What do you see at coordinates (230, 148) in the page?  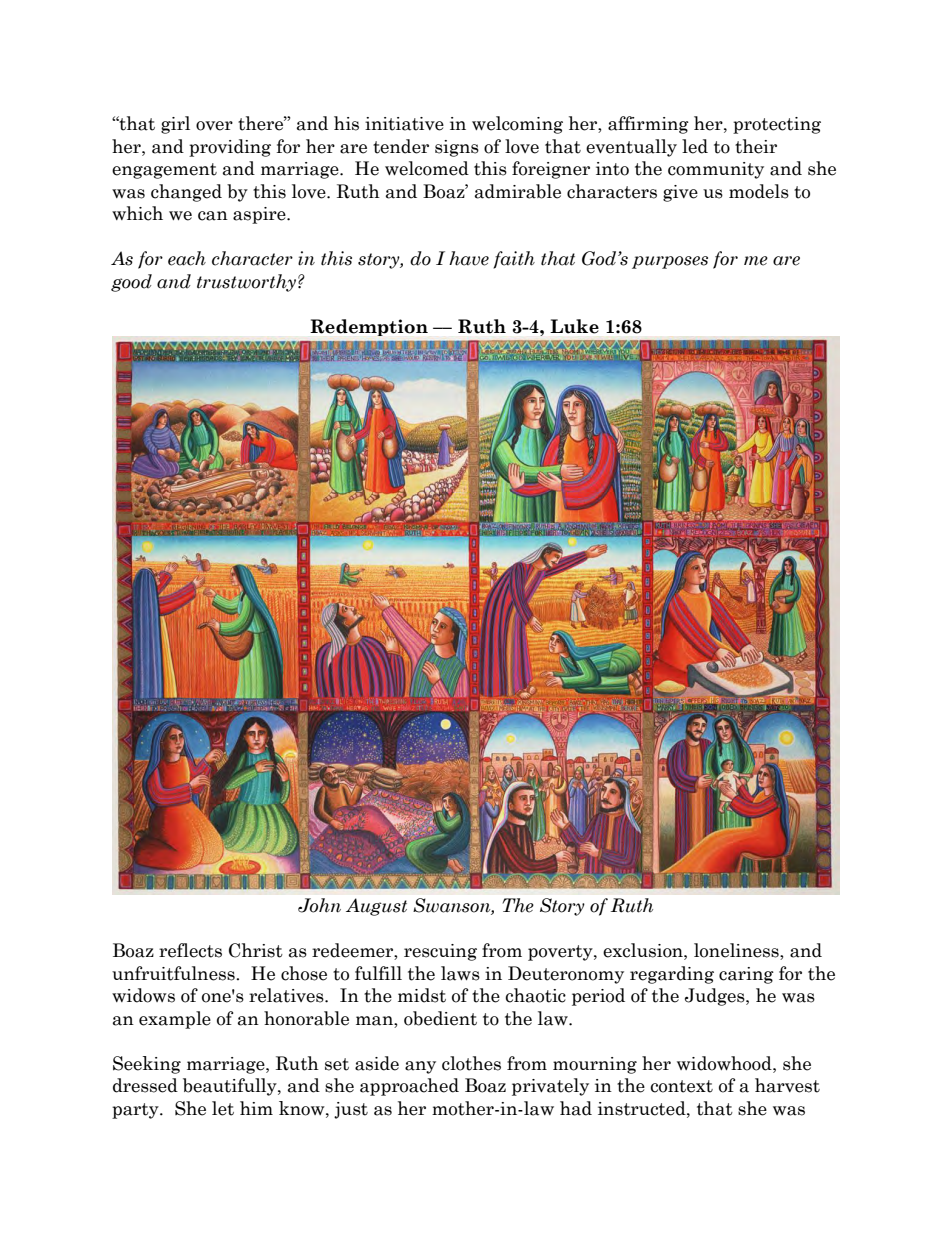 I see `providing` at bounding box center [230, 148].
